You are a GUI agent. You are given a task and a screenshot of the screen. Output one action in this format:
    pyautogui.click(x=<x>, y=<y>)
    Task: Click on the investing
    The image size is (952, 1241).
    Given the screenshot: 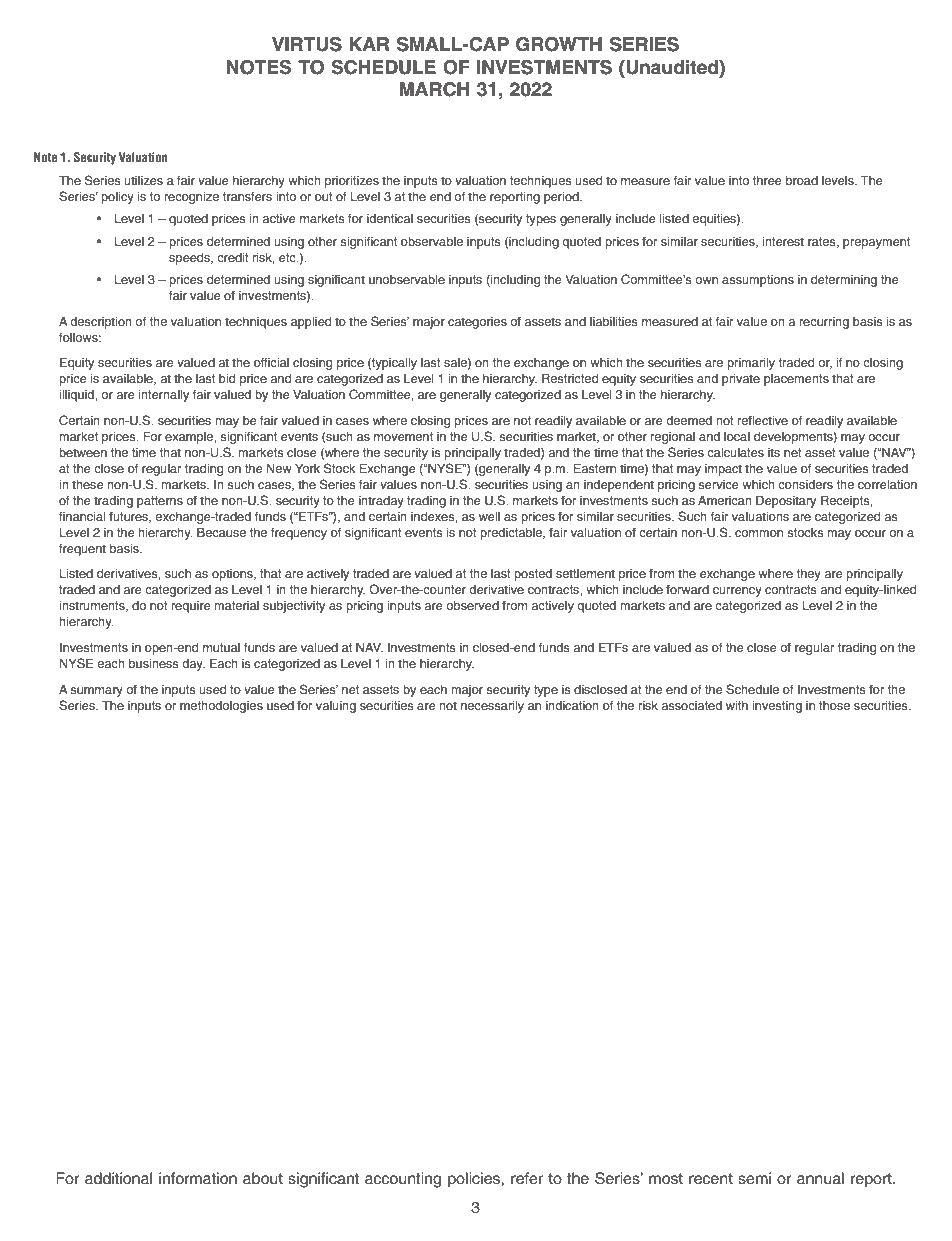 What is the action you would take?
    pyautogui.click(x=777, y=707)
